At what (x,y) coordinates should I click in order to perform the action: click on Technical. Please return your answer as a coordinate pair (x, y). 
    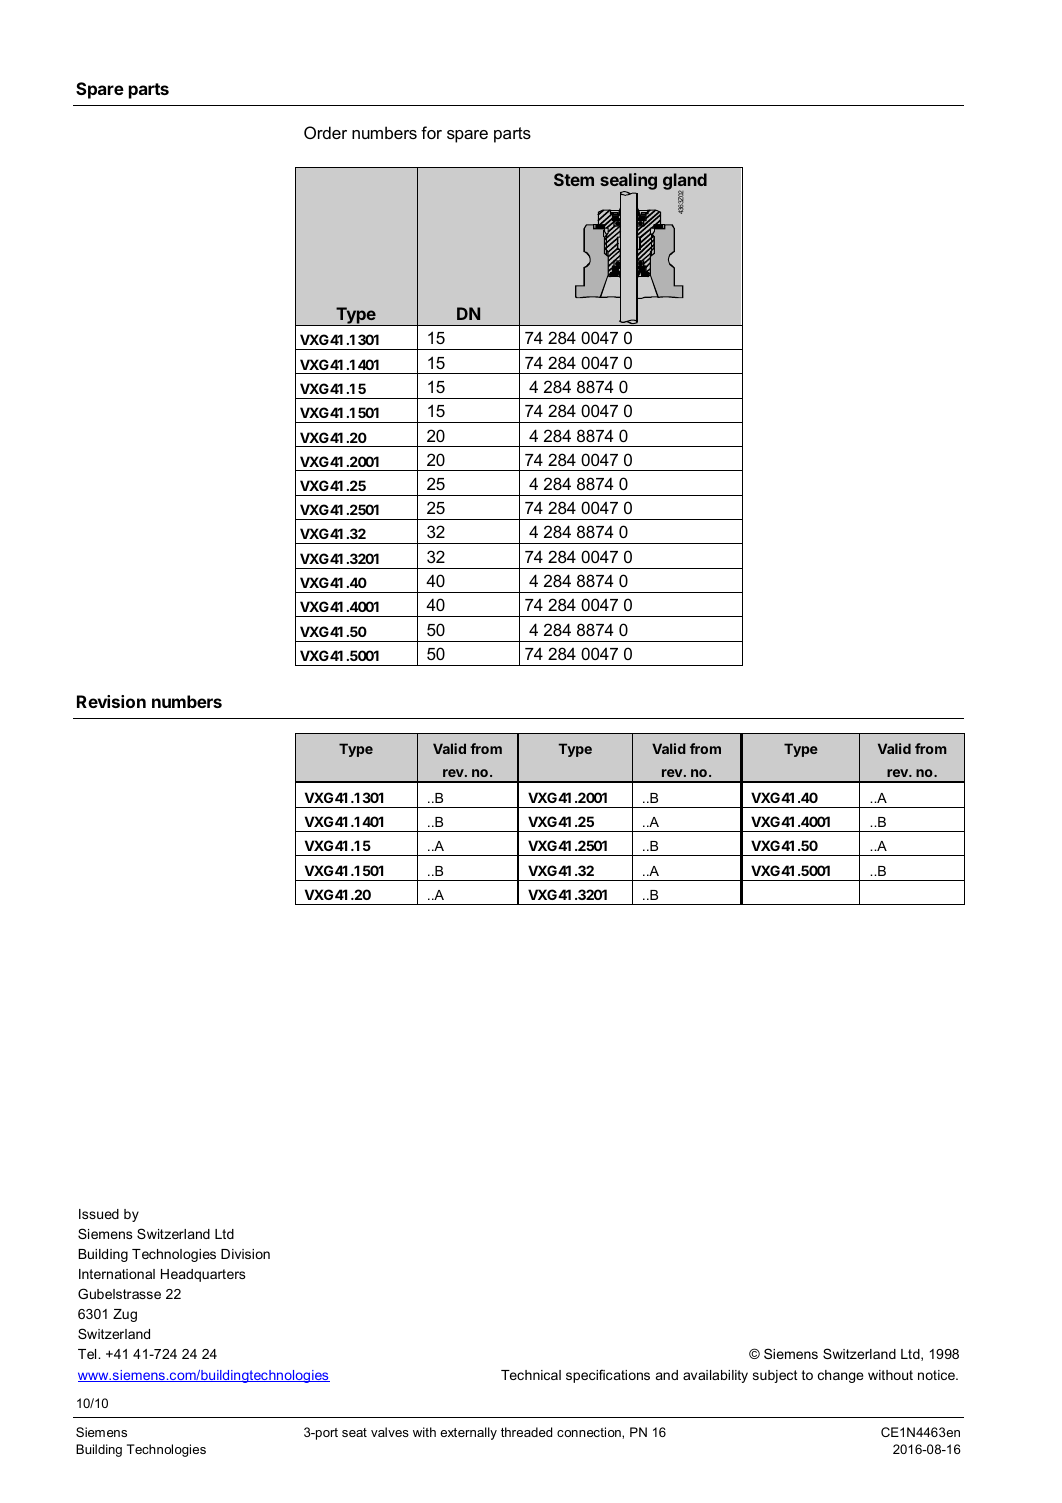
    Looking at the image, I should click on (531, 1375).
